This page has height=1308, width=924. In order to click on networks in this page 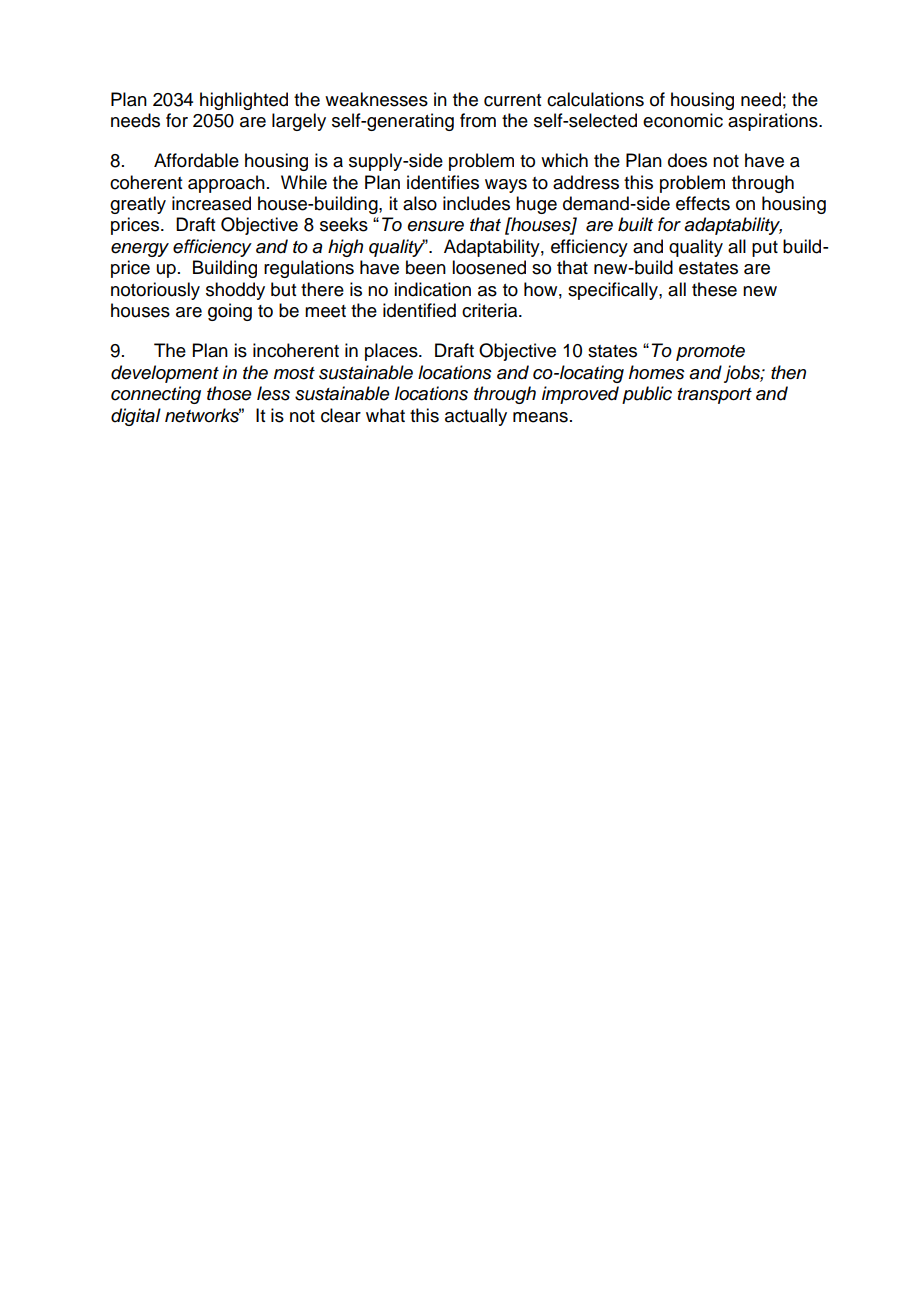, I will do `click(203, 415)`.
